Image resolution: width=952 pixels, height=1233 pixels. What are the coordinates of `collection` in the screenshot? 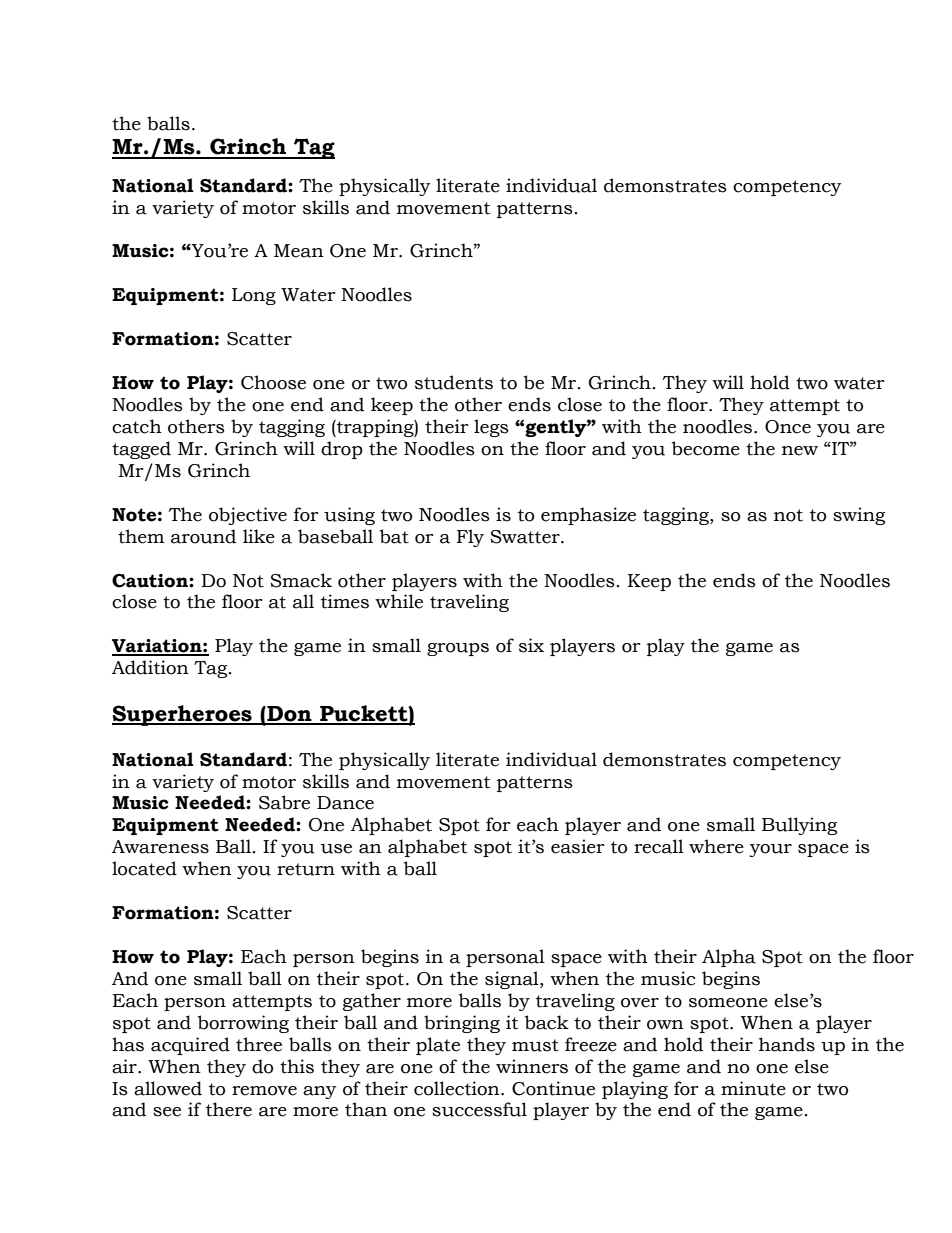 It's located at (458, 1088).
